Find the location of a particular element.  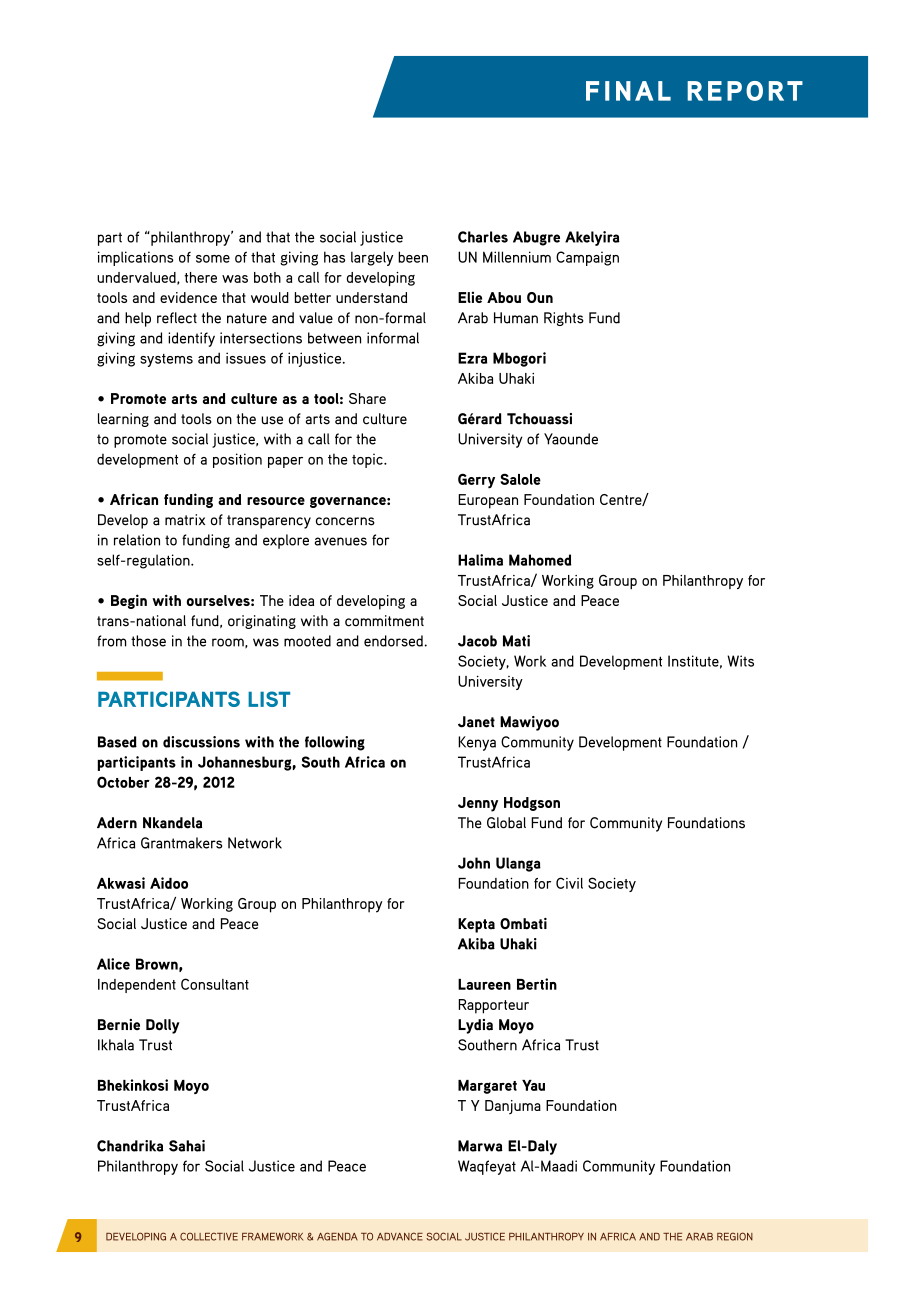

Wits is located at coordinates (740, 661).
